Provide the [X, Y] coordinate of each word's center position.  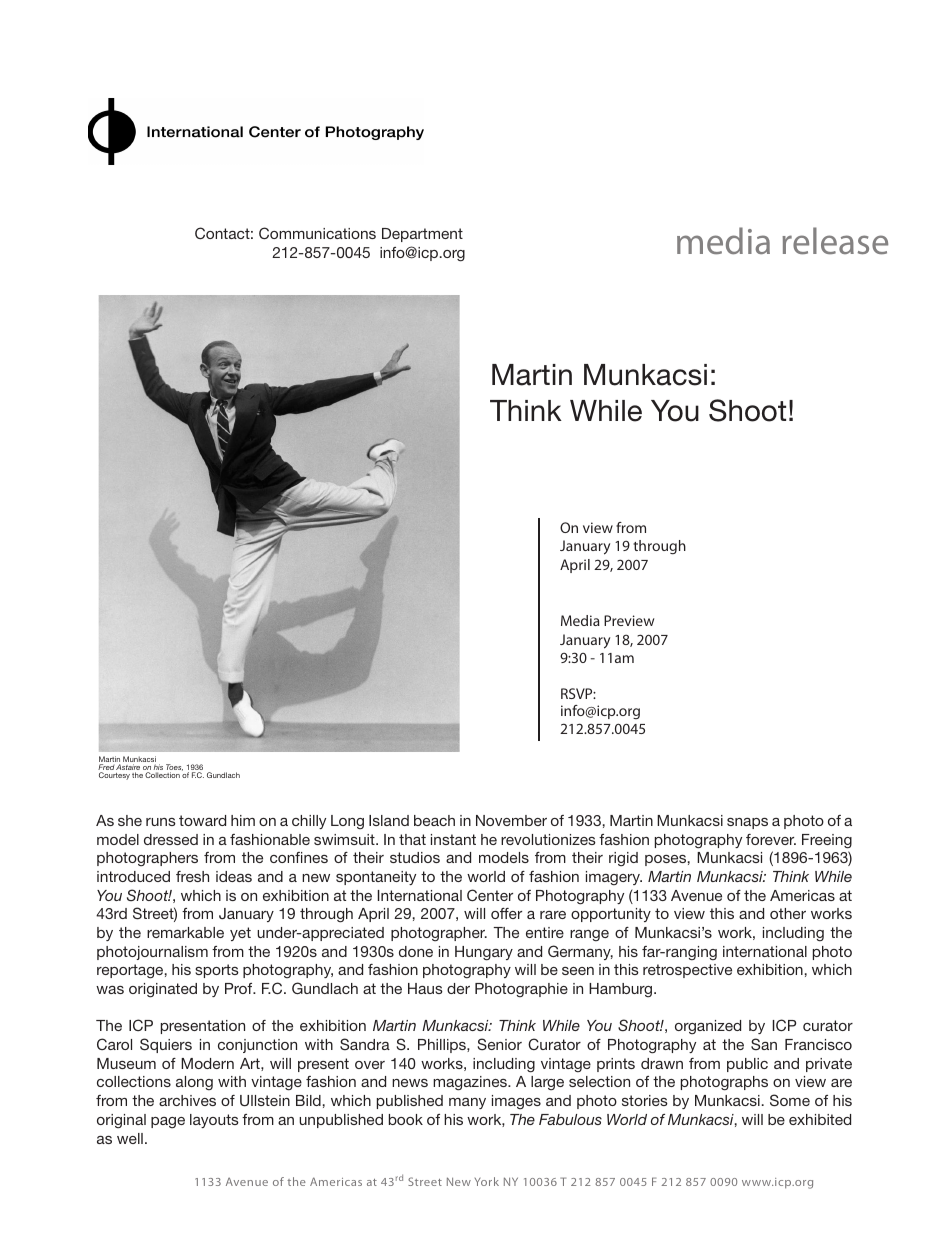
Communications [317, 233]
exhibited [820, 1119]
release [835, 241]
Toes [174, 768]
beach [434, 820]
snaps [747, 823]
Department [422, 235]
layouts [214, 1121]
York [487, 1181]
